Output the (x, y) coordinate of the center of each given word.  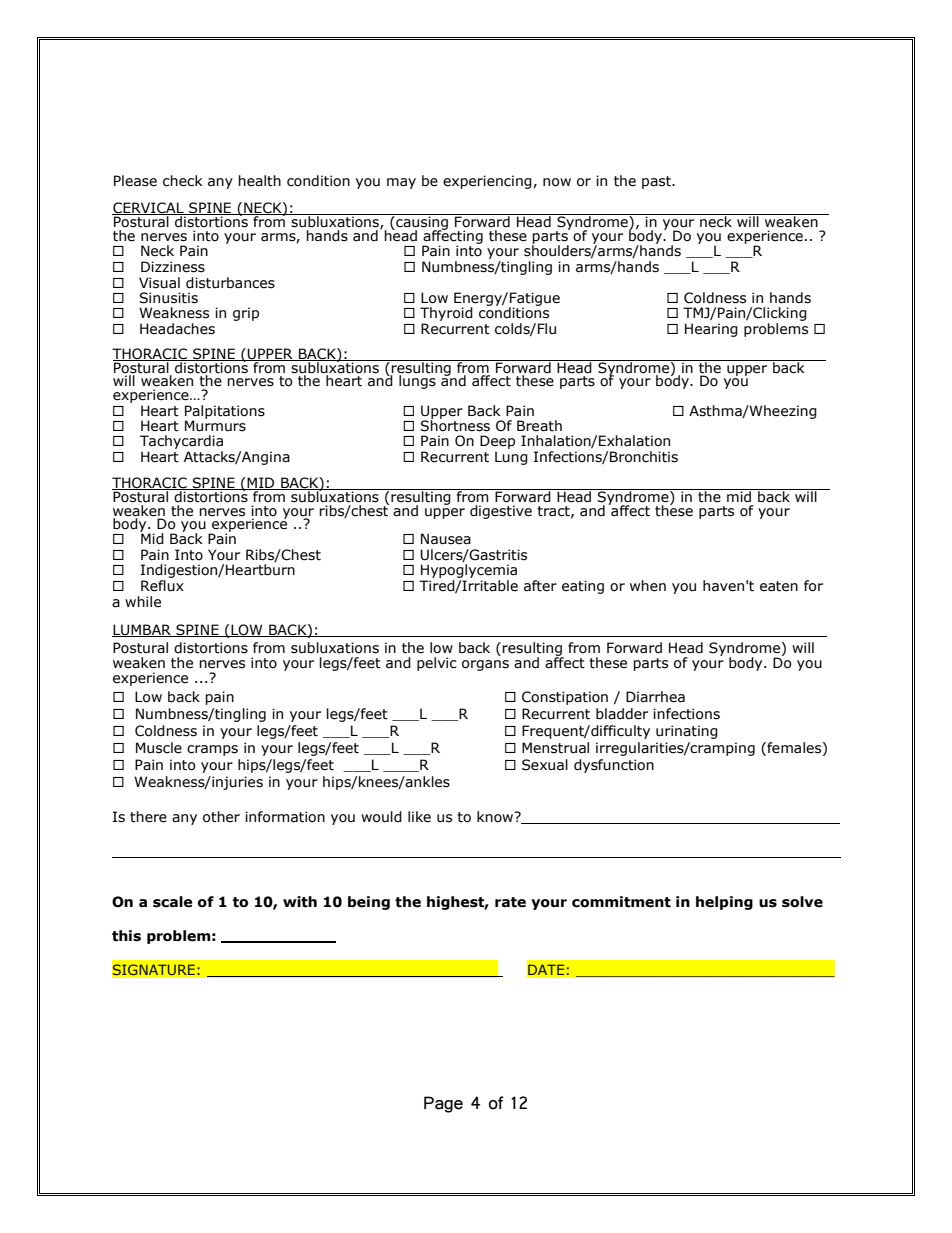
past (657, 182)
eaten (779, 586)
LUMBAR (143, 630)
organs (485, 665)
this (126, 936)
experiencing (488, 182)
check (183, 181)
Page (443, 1104)
